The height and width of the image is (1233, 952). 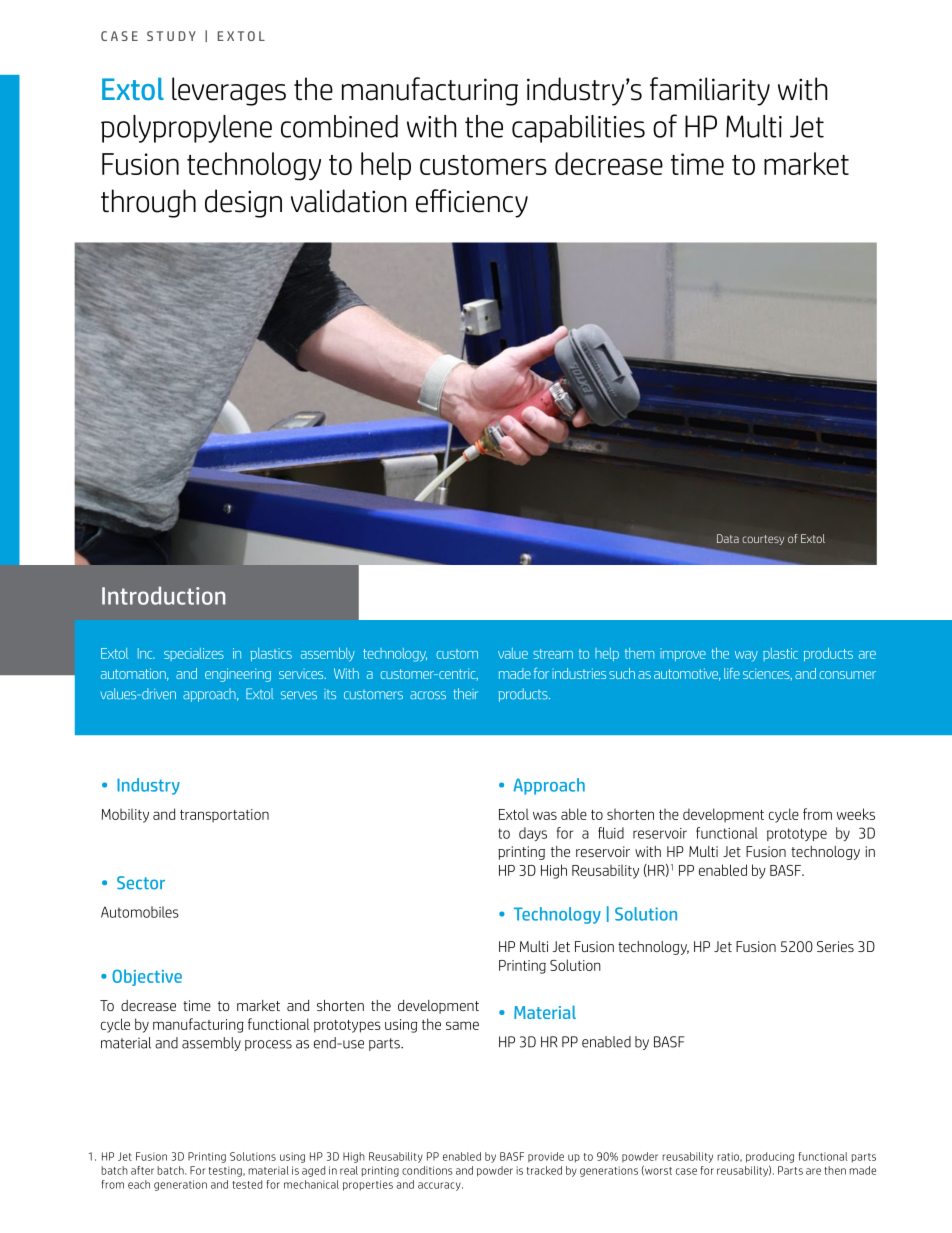 I want to click on capabilities, so click(x=578, y=129).
